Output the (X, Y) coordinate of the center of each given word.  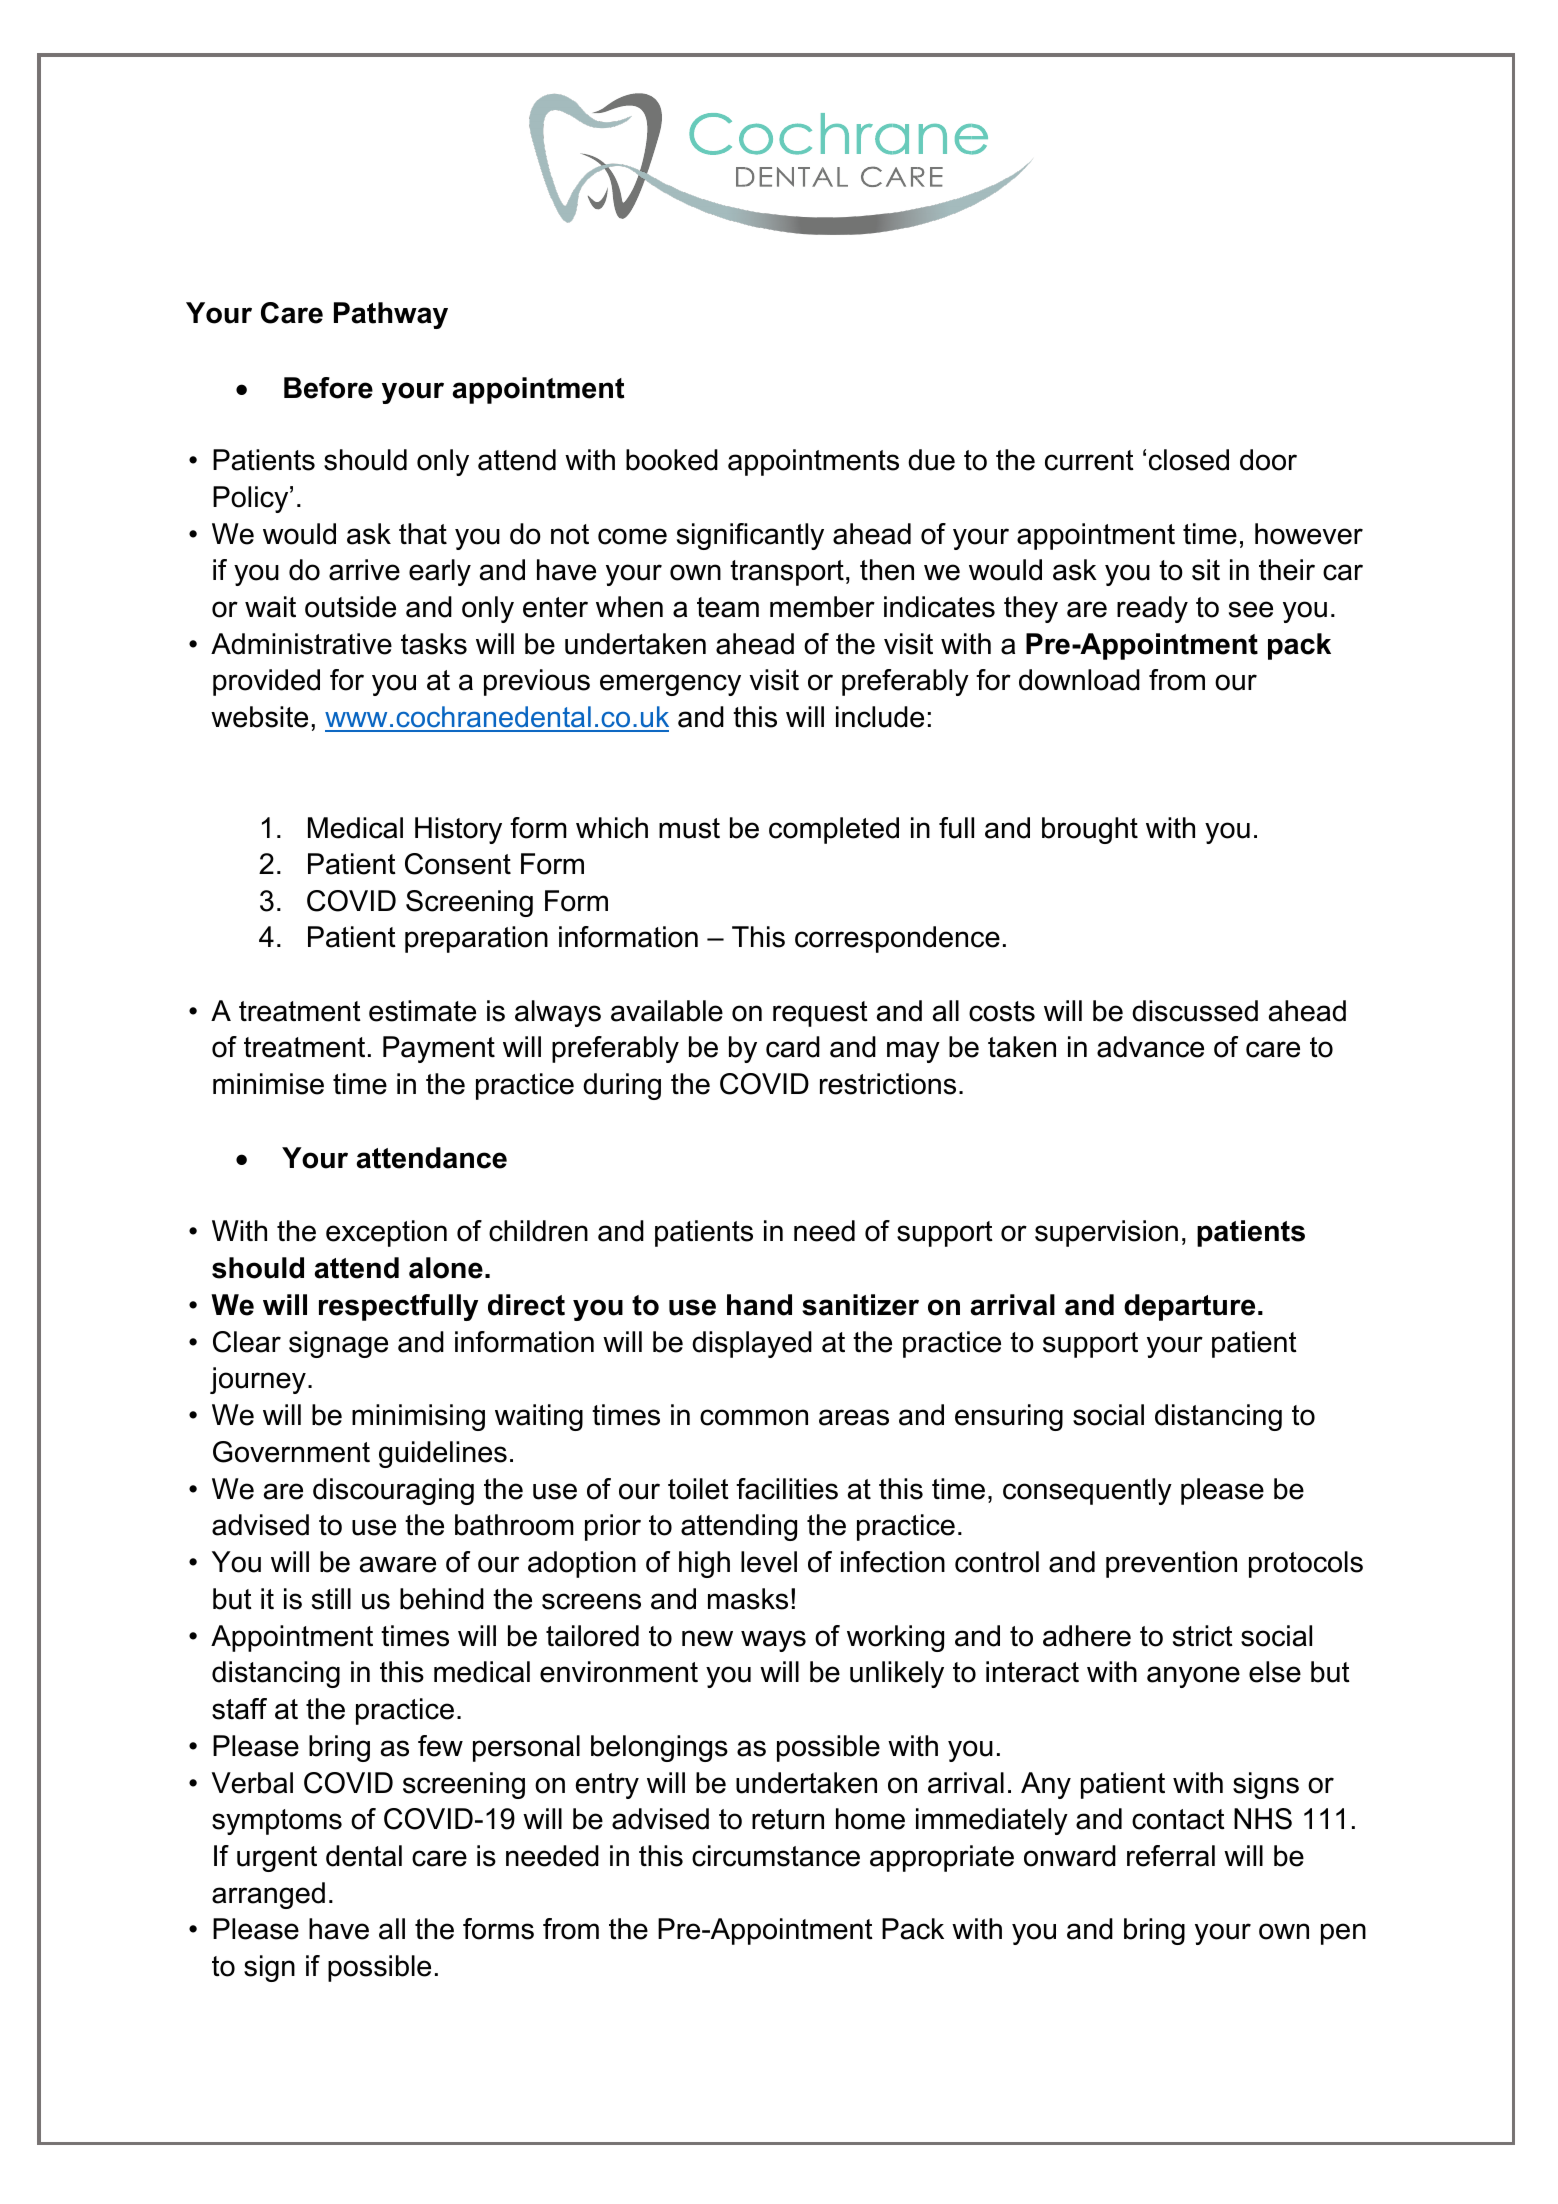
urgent (277, 1859)
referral (1171, 1856)
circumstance (776, 1856)
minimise (268, 1084)
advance (1150, 1047)
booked (672, 460)
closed (1189, 460)
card (793, 1047)
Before (328, 388)
